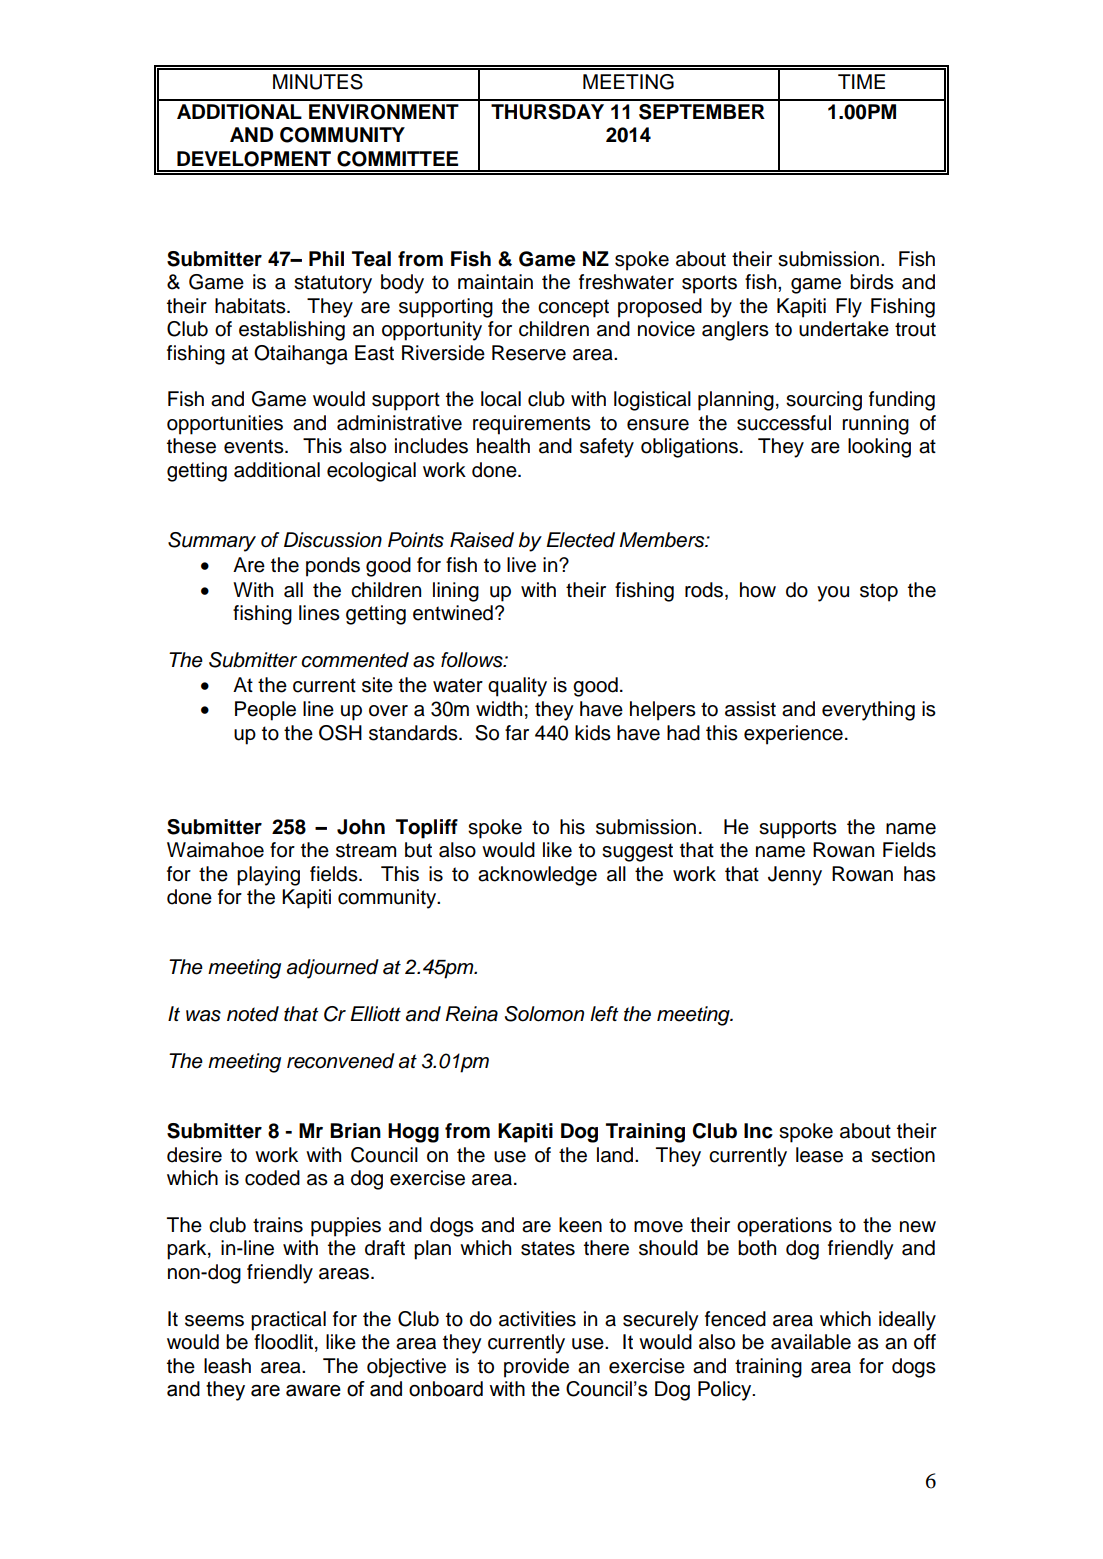 The height and width of the screenshot is (1559, 1103). I want to click on People, so click(265, 711).
